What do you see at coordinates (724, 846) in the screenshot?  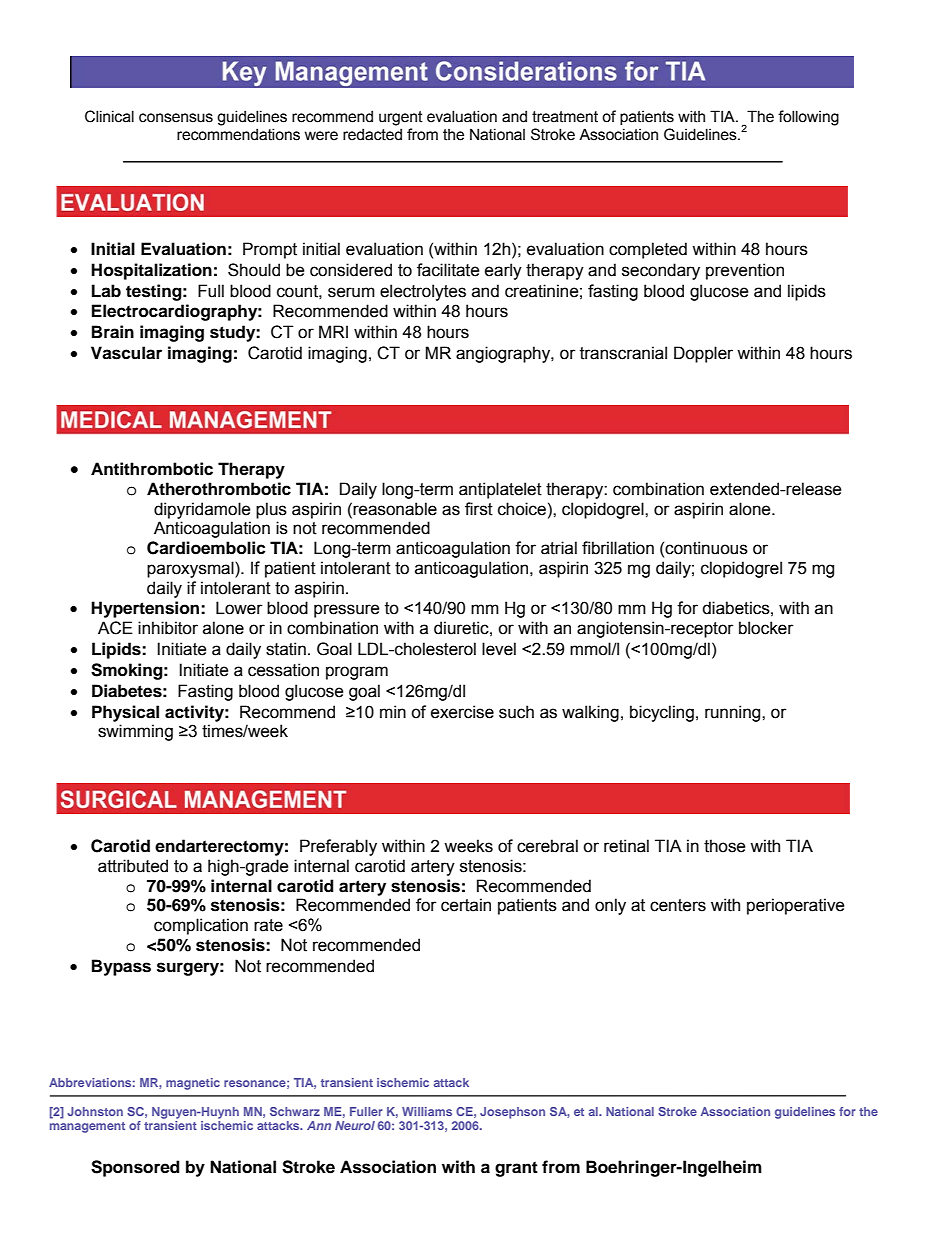 I see `those` at bounding box center [724, 846].
